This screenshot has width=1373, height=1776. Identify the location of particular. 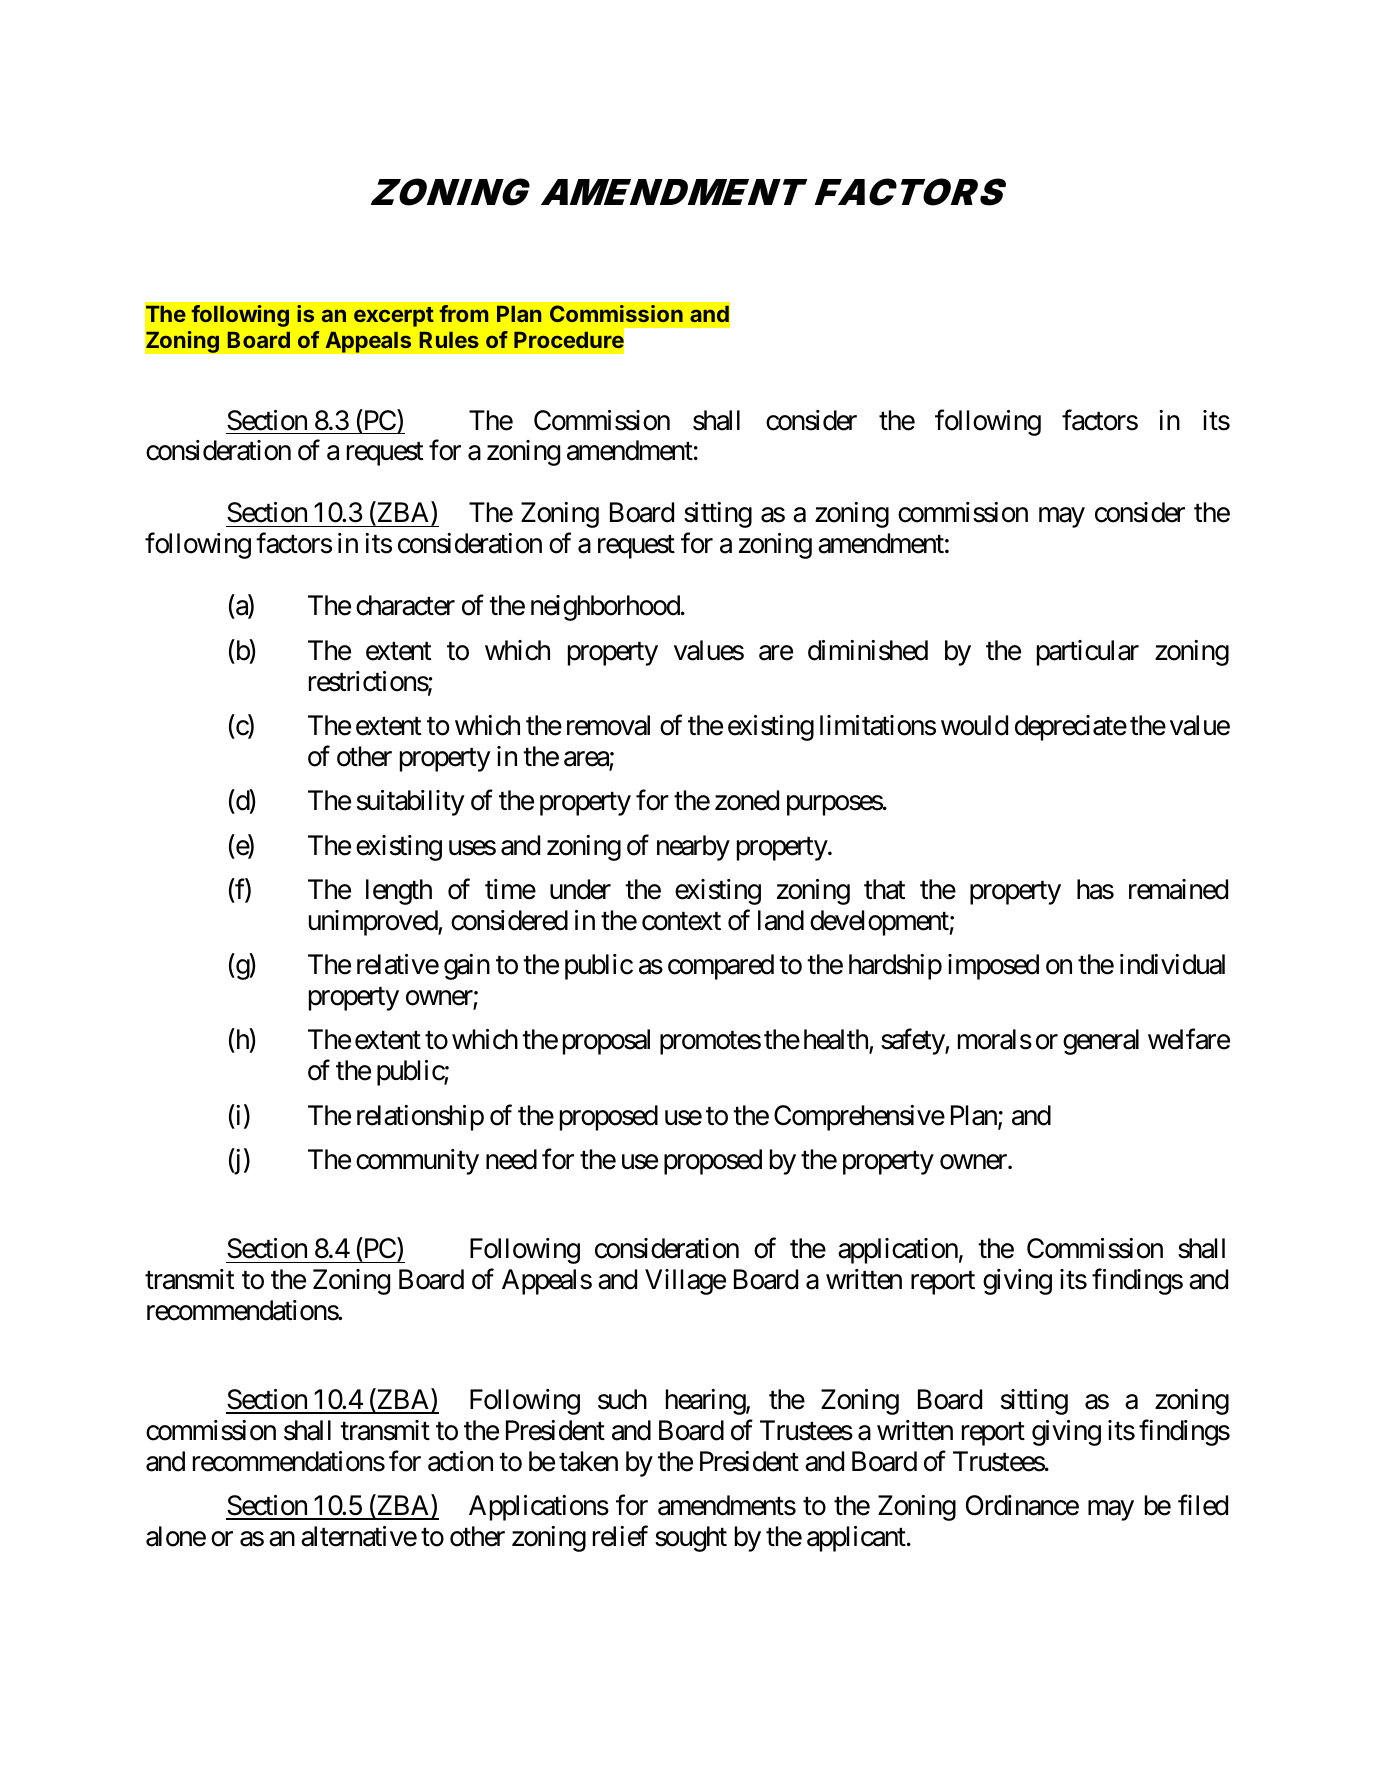
(1088, 653).
